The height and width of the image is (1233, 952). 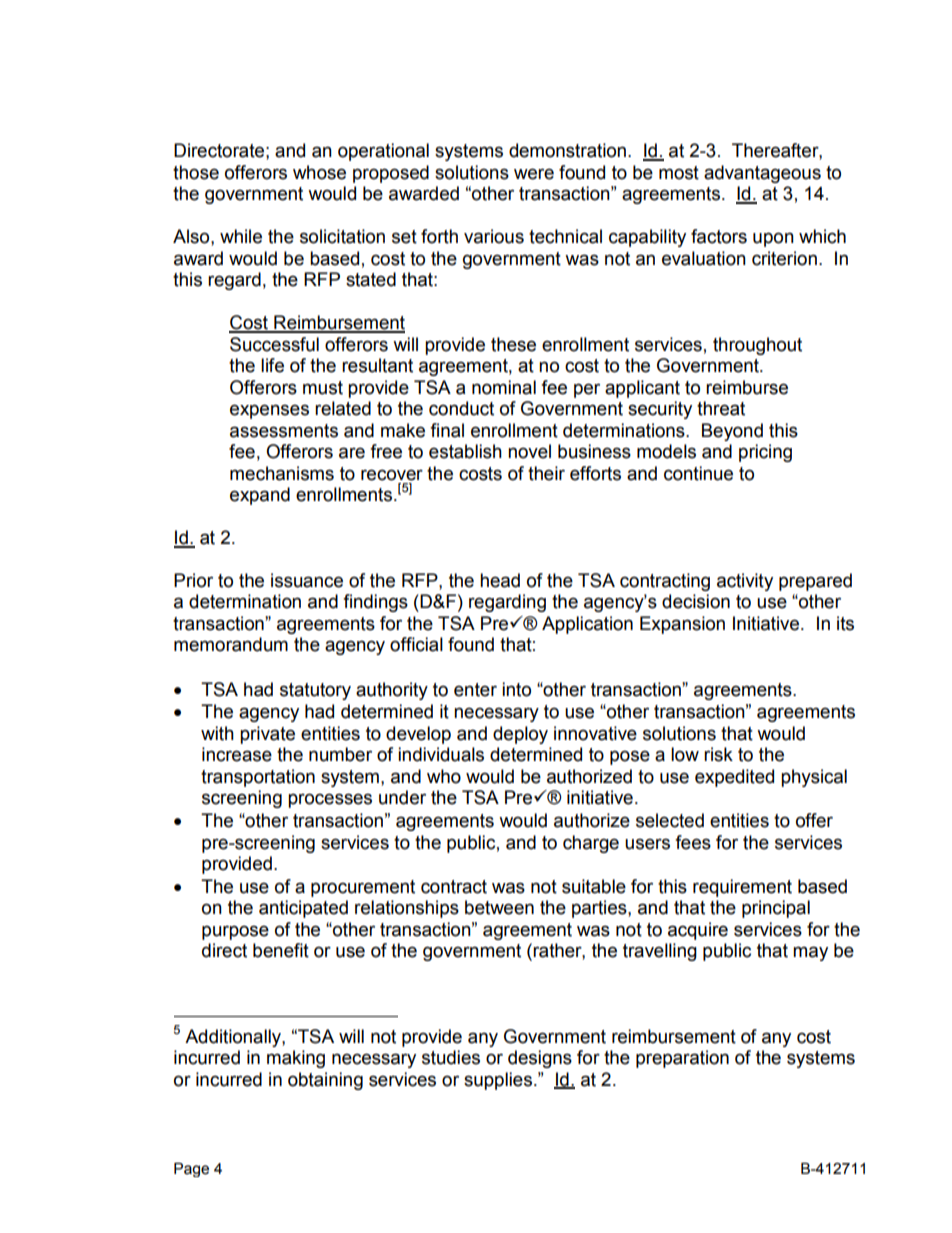 What do you see at coordinates (845, 623) in the image?
I see `its` at bounding box center [845, 623].
